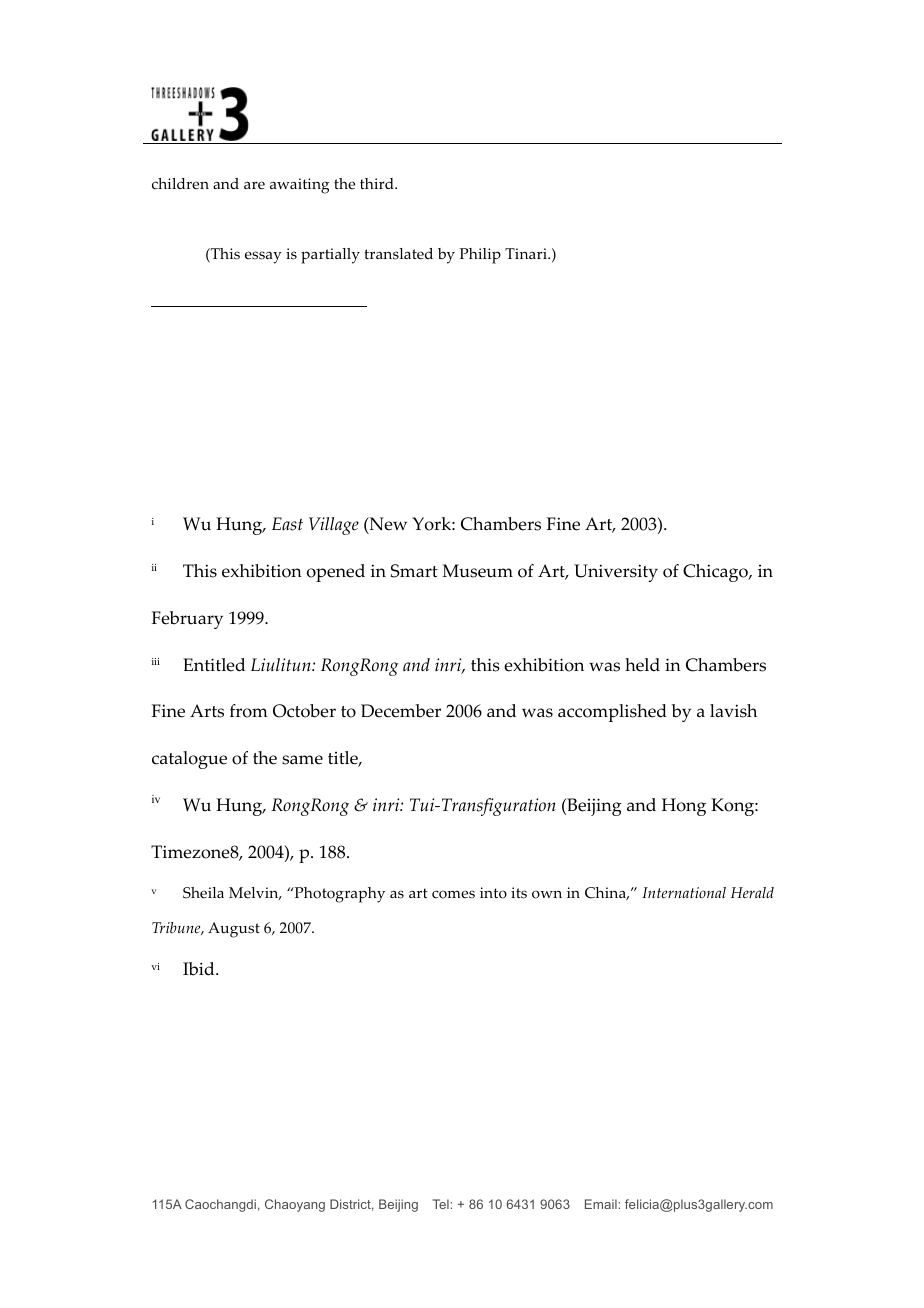 The width and height of the image is (924, 1308). What do you see at coordinates (254, 185) in the image?
I see `are` at bounding box center [254, 185].
